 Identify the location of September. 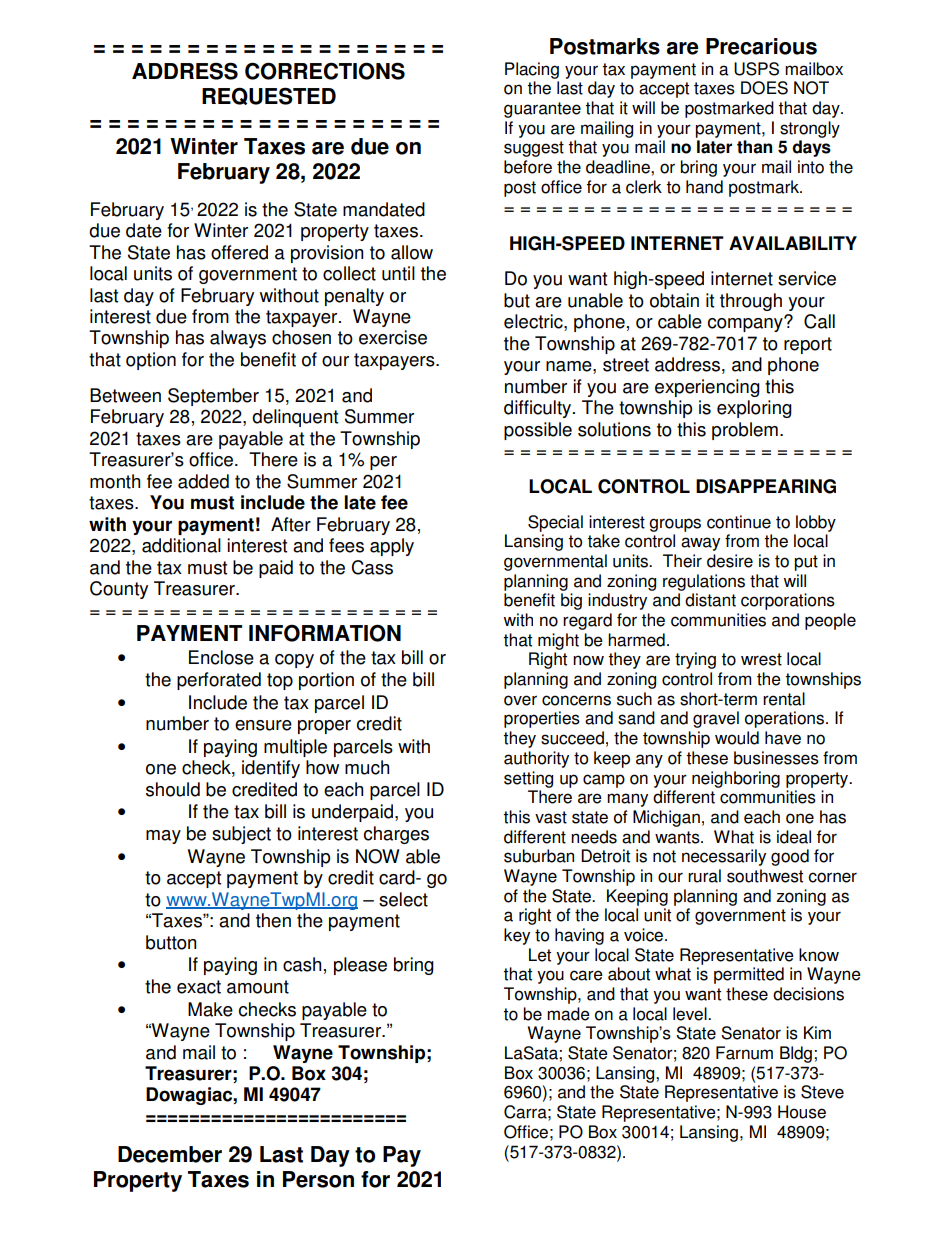
(213, 397).
